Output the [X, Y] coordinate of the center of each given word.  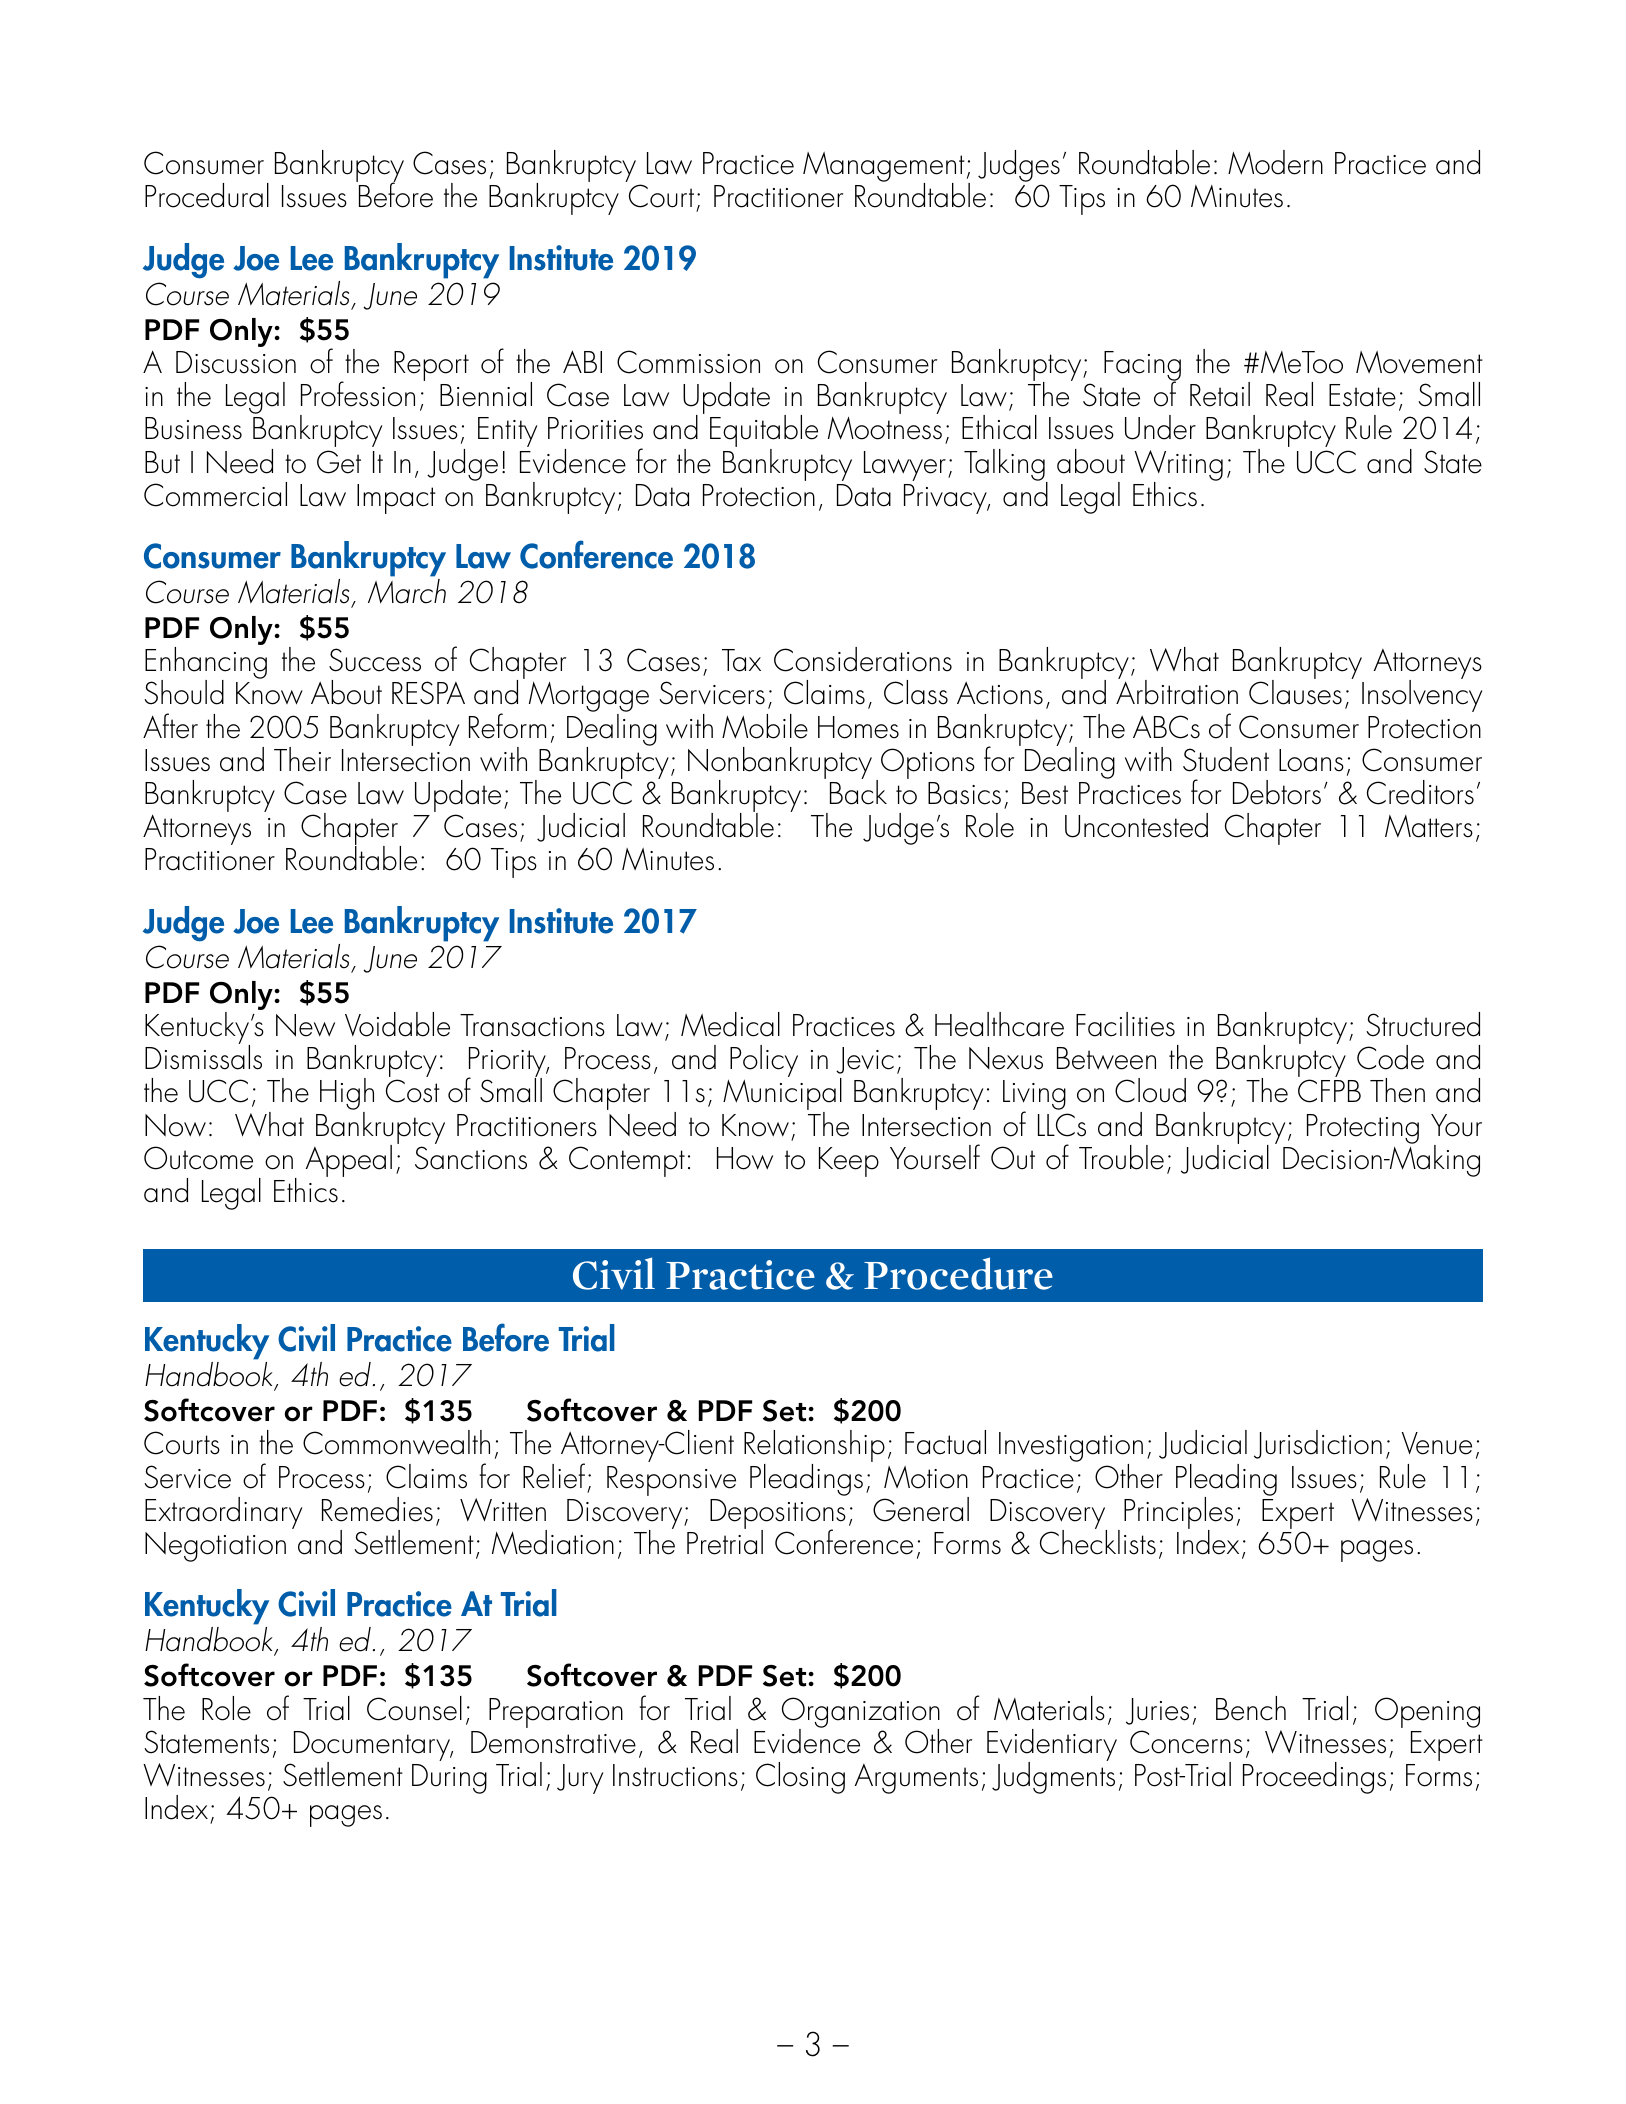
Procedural [207, 195]
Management [884, 168]
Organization [861, 1713]
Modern [1275, 162]
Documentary [373, 1747]
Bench [1251, 1708]
